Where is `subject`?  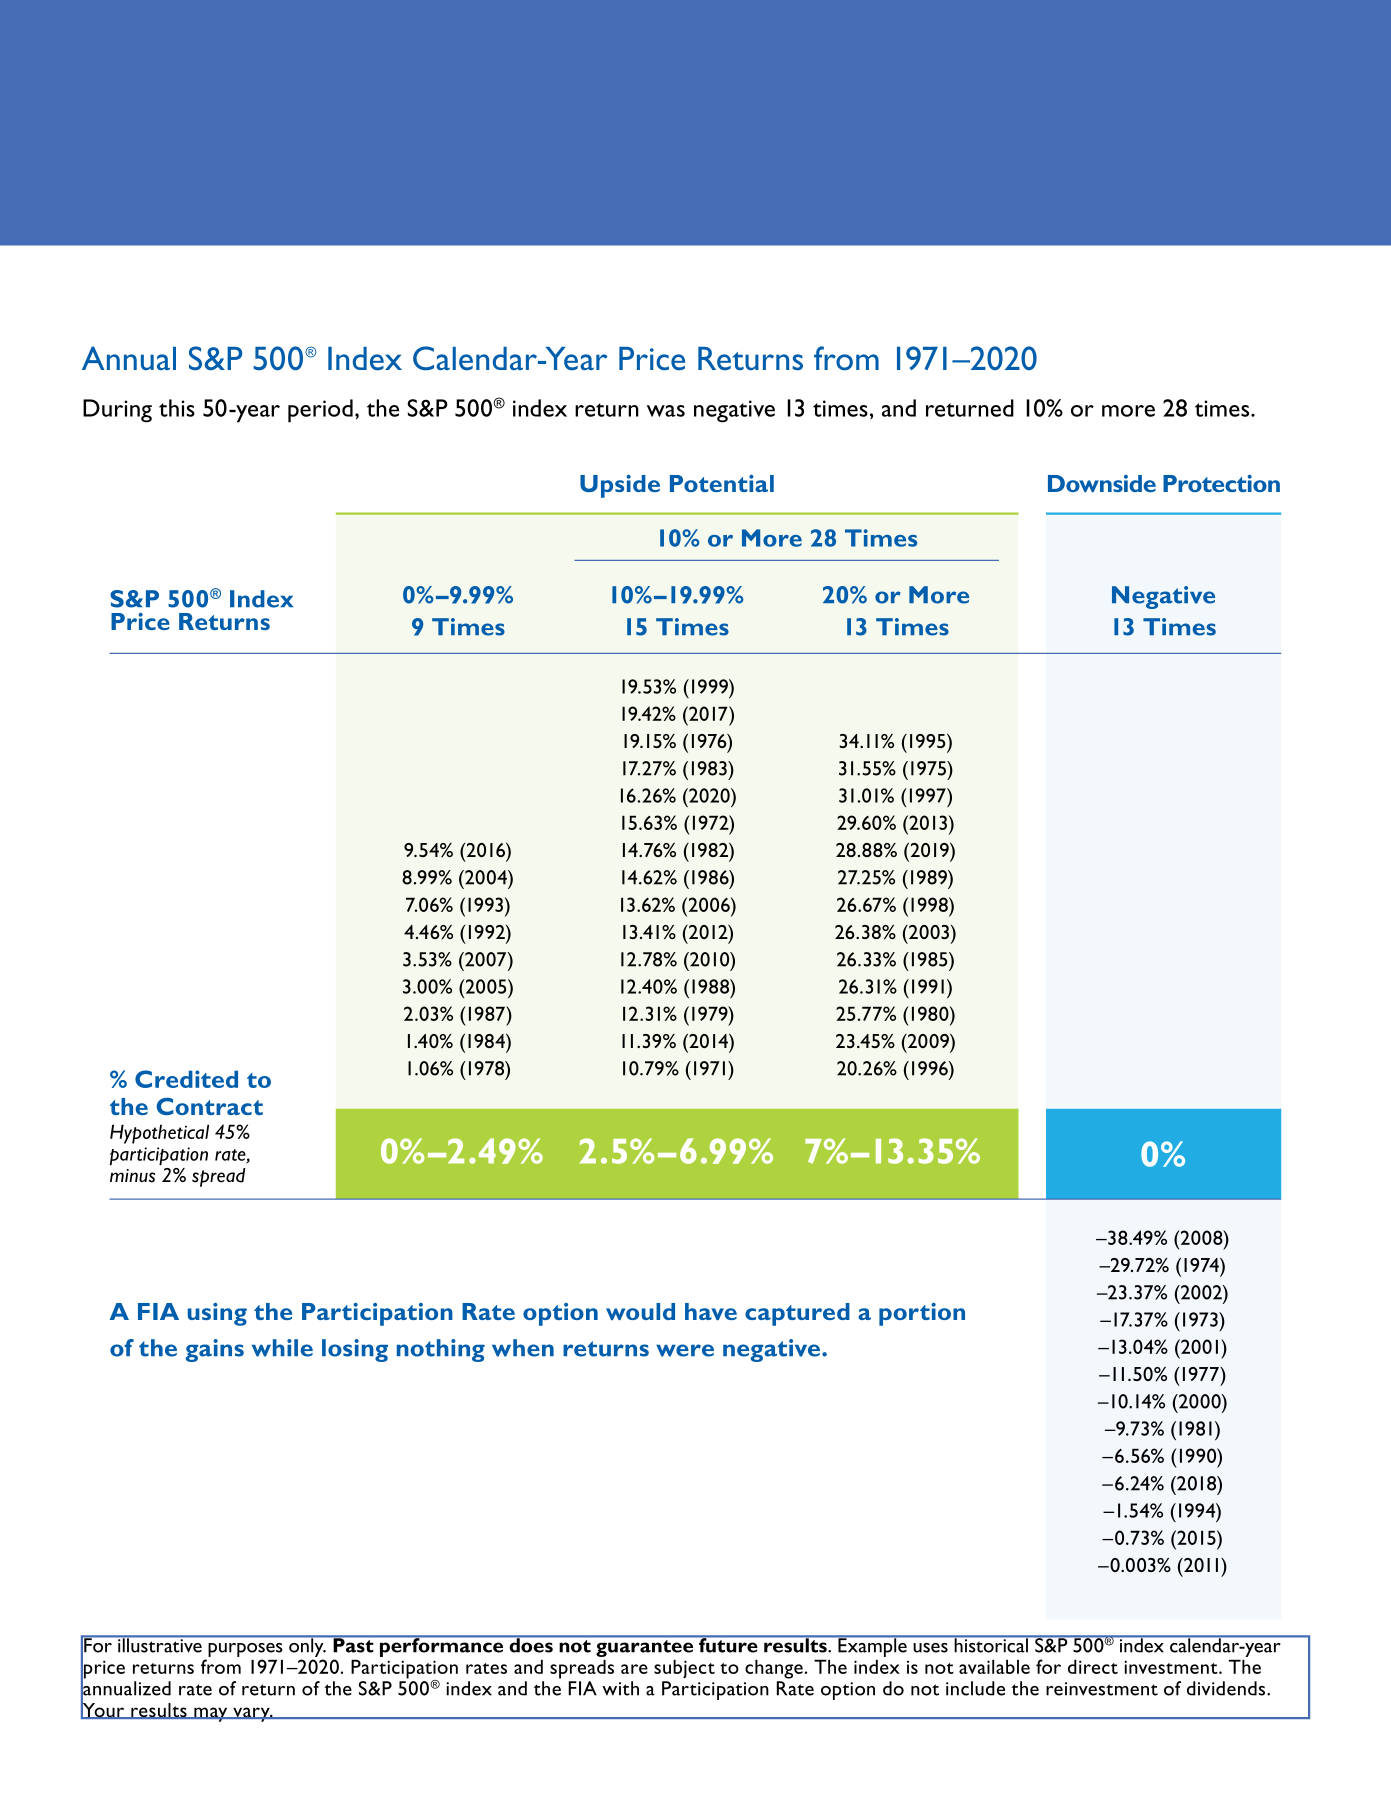
subject is located at coordinates (684, 1669).
